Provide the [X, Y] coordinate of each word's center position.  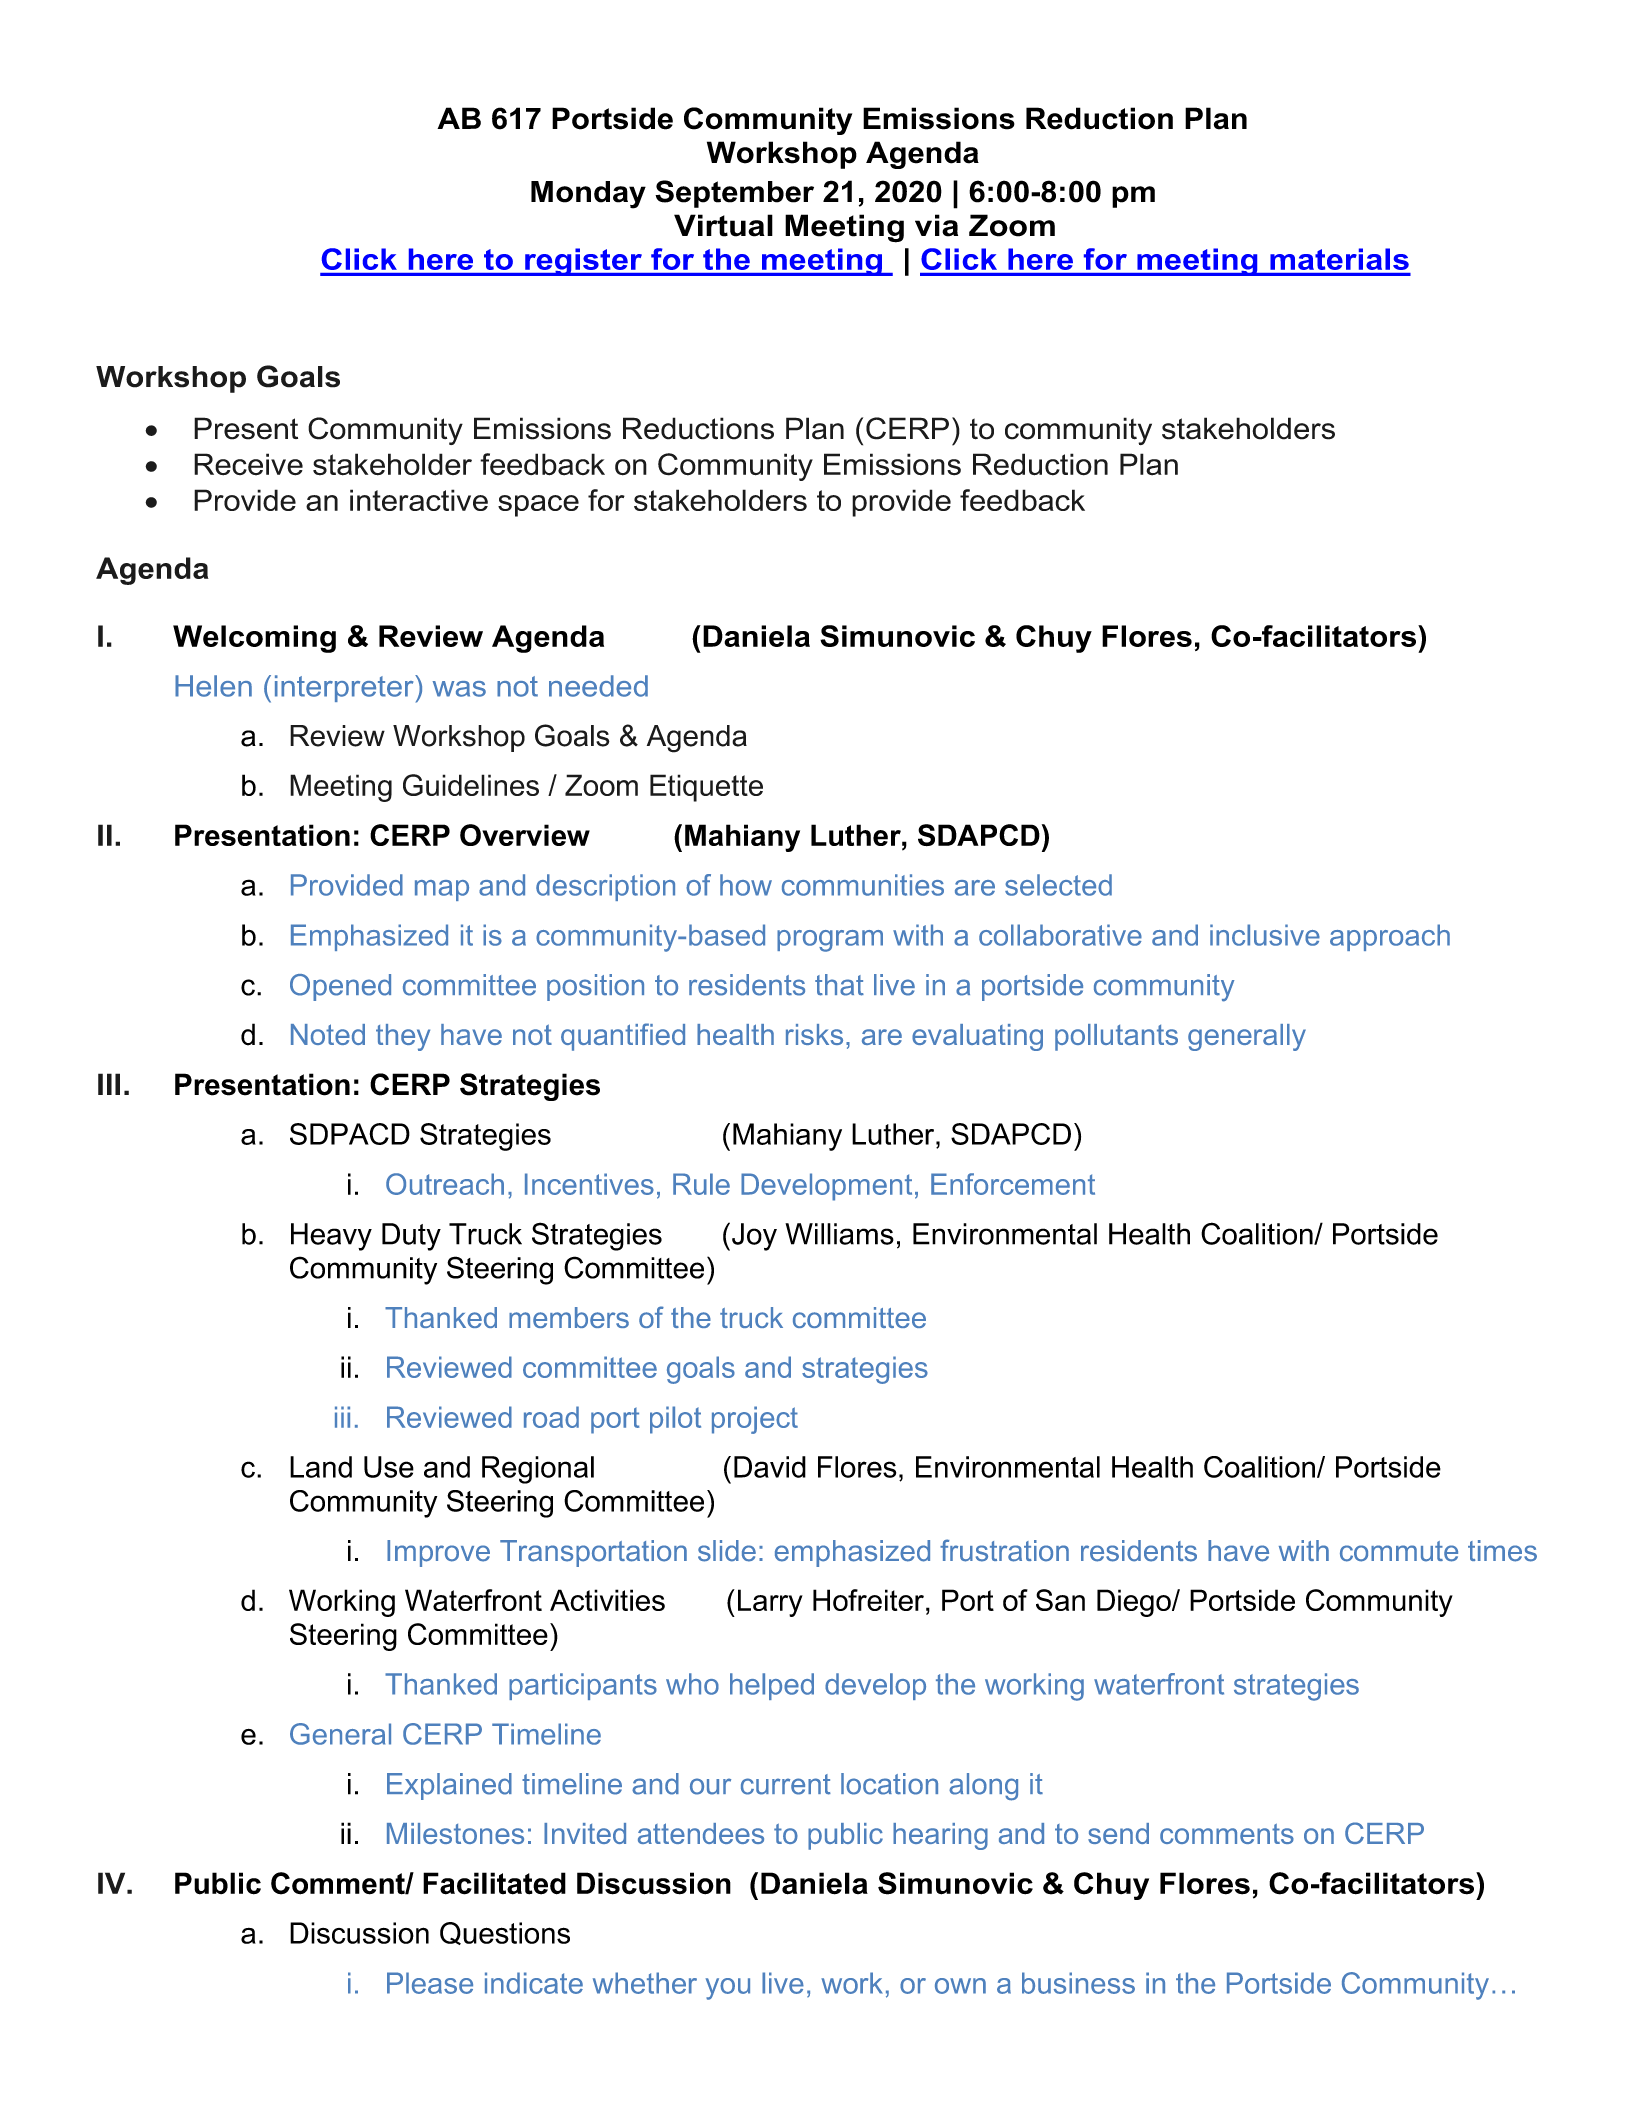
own [960, 1986]
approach [1390, 937]
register [583, 262]
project [755, 1420]
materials [1339, 259]
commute [1399, 1551]
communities [863, 885]
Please [430, 1983]
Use [389, 1467]
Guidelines [471, 785]
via [936, 225]
